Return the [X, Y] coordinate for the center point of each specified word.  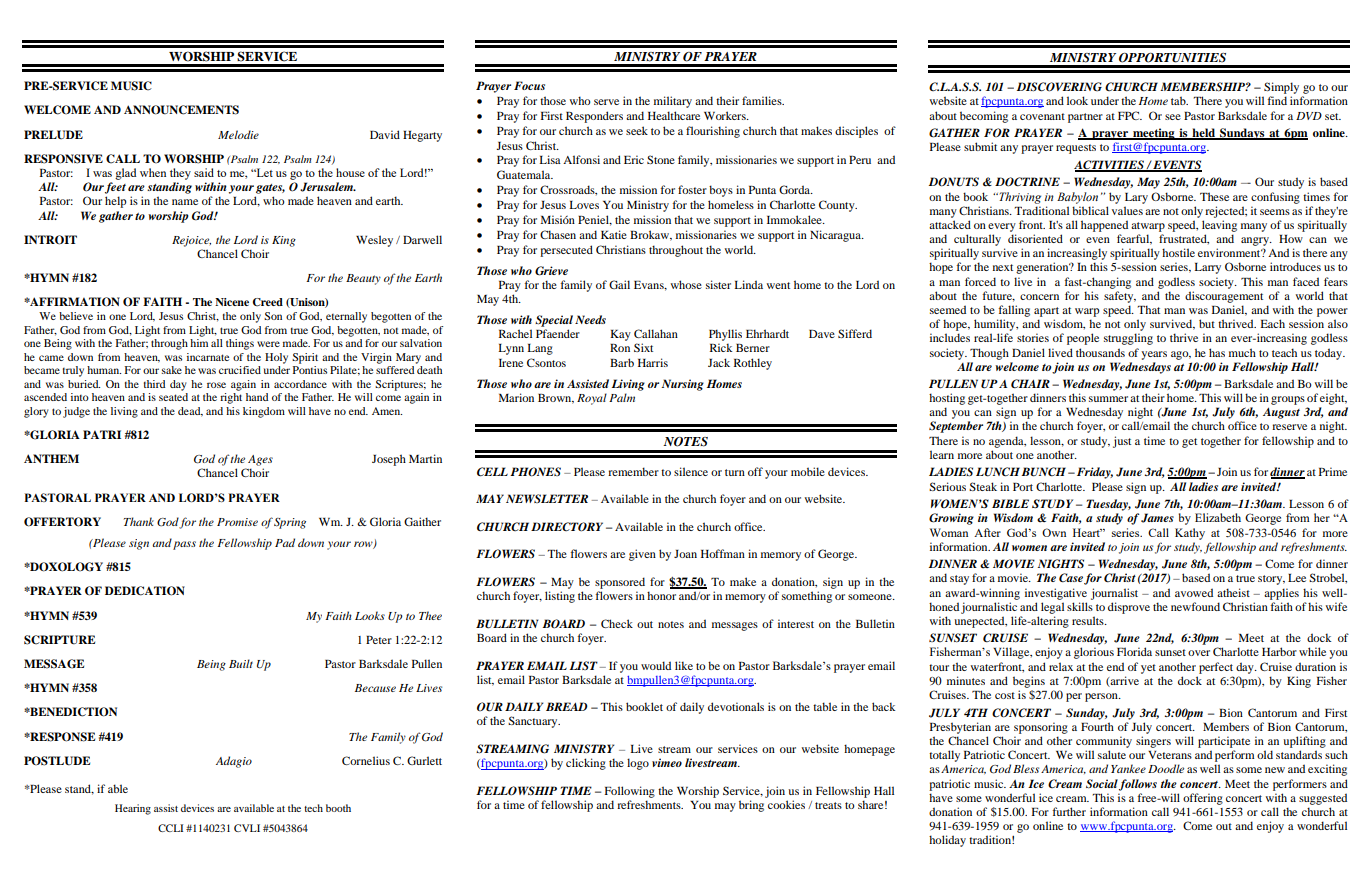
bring [751, 806]
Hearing [133, 809]
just [1122, 442]
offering [1203, 799]
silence [691, 471]
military [673, 102]
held [1203, 134]
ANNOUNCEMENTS [181, 110]
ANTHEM [51, 458]
